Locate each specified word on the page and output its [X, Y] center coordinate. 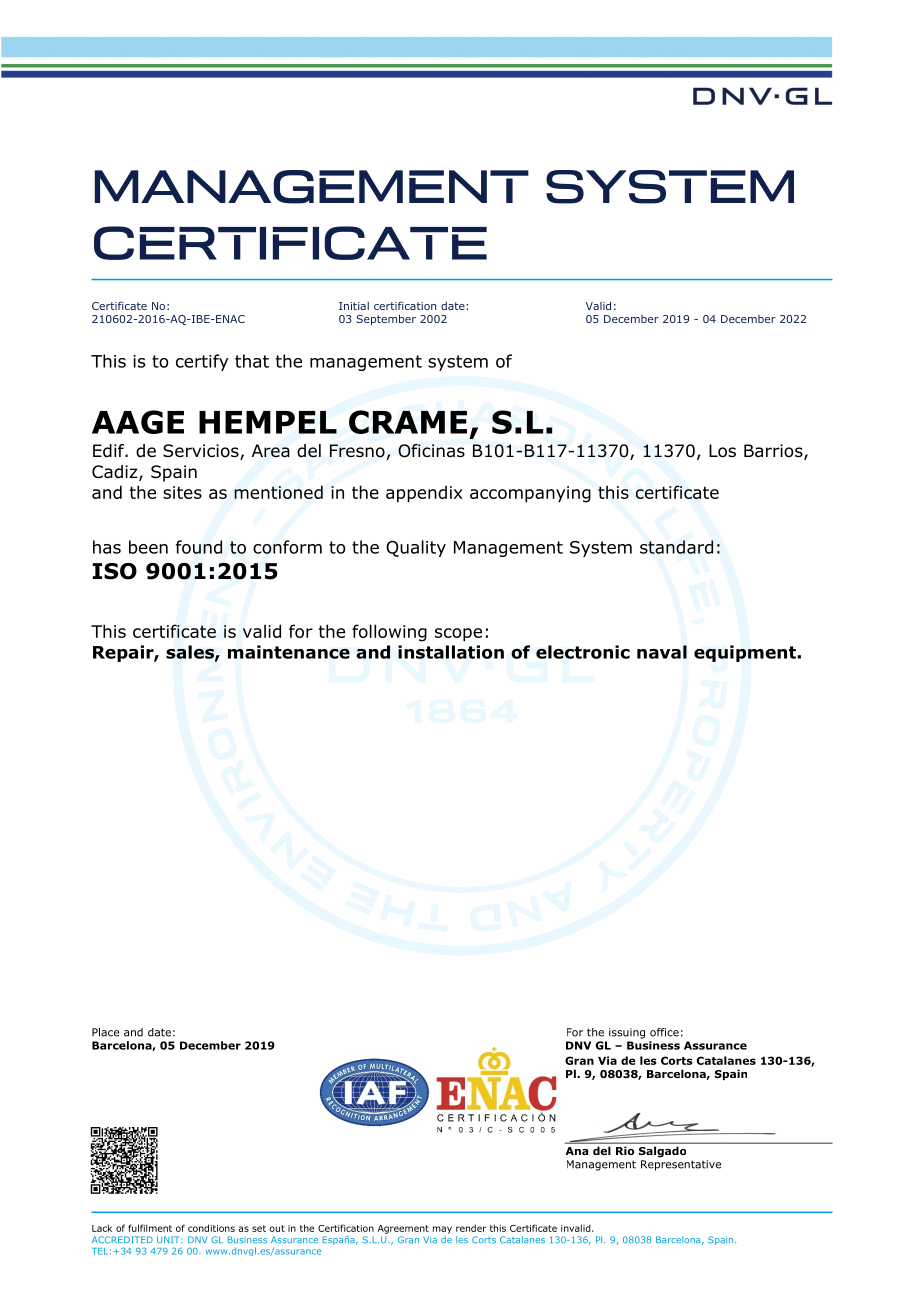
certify [202, 362]
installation [451, 652]
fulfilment [150, 1228]
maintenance [289, 652]
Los [722, 451]
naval [662, 652]
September [386, 319]
